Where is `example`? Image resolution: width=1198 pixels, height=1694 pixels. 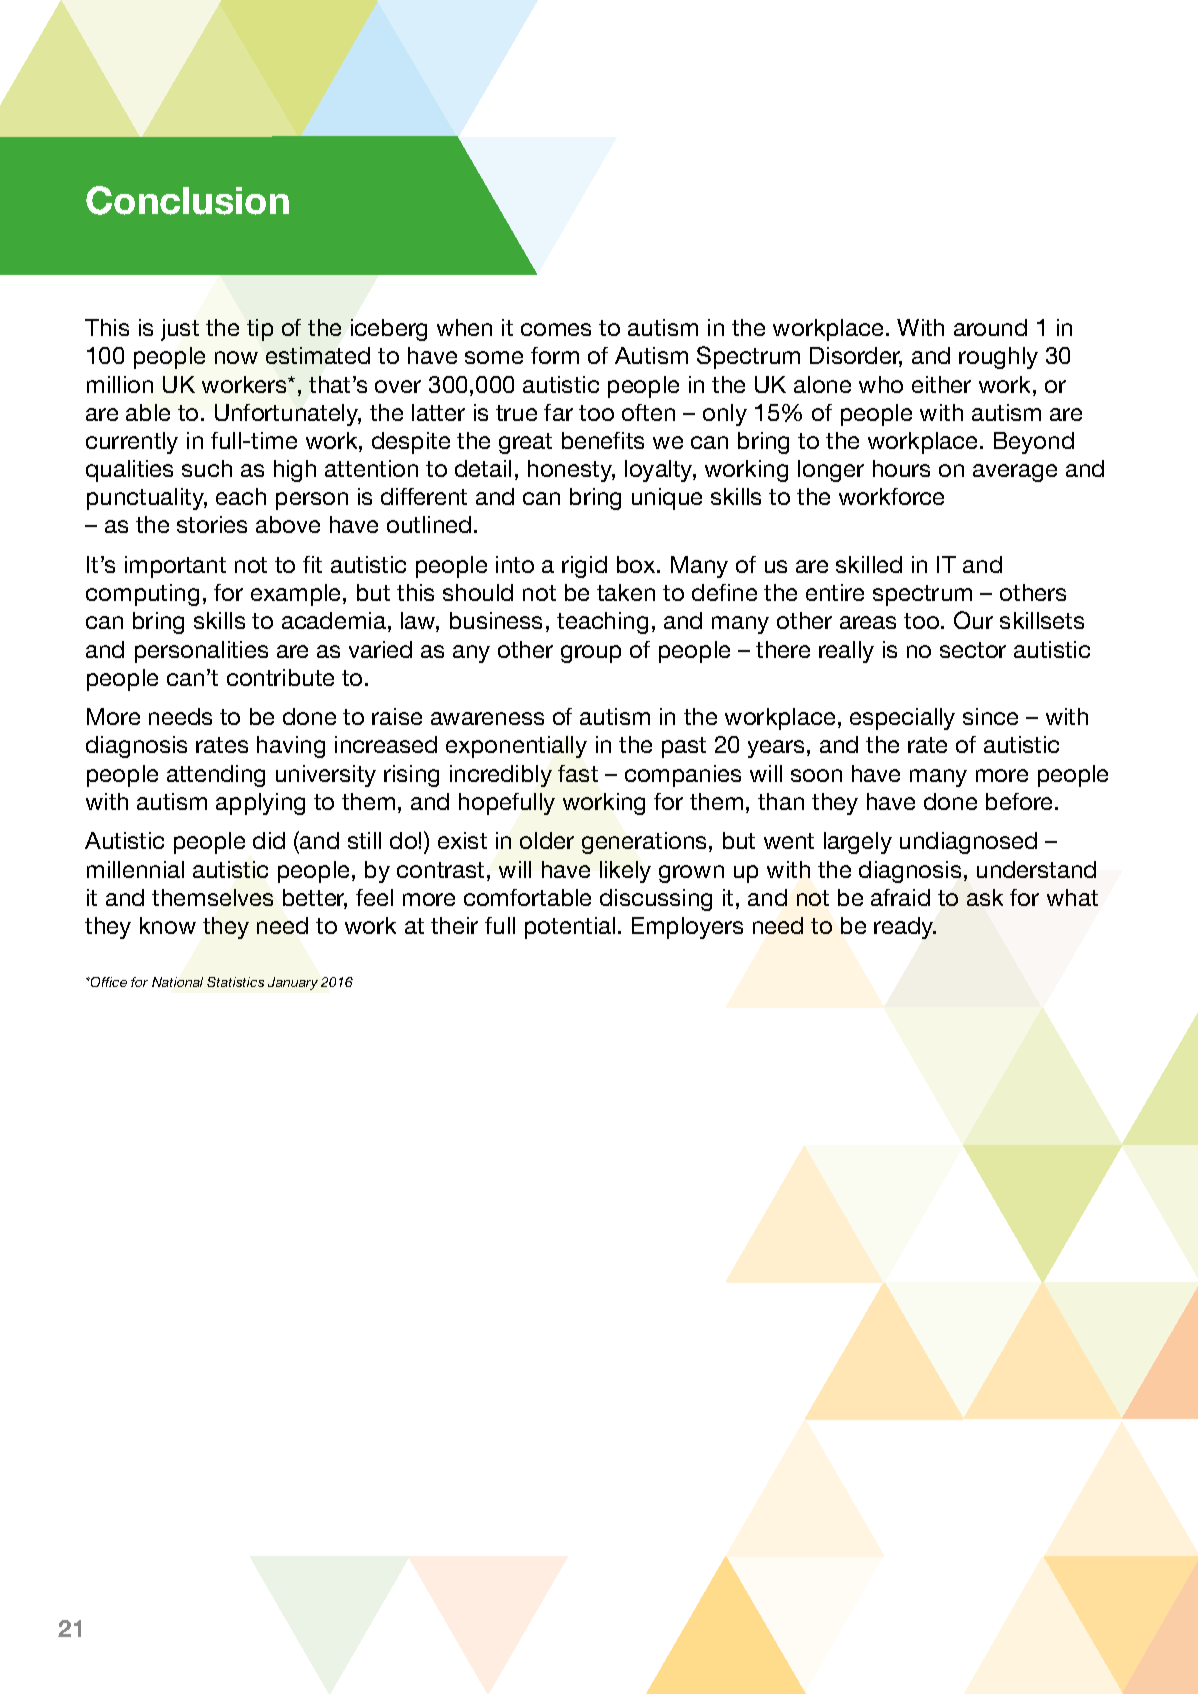 example is located at coordinates (297, 595).
